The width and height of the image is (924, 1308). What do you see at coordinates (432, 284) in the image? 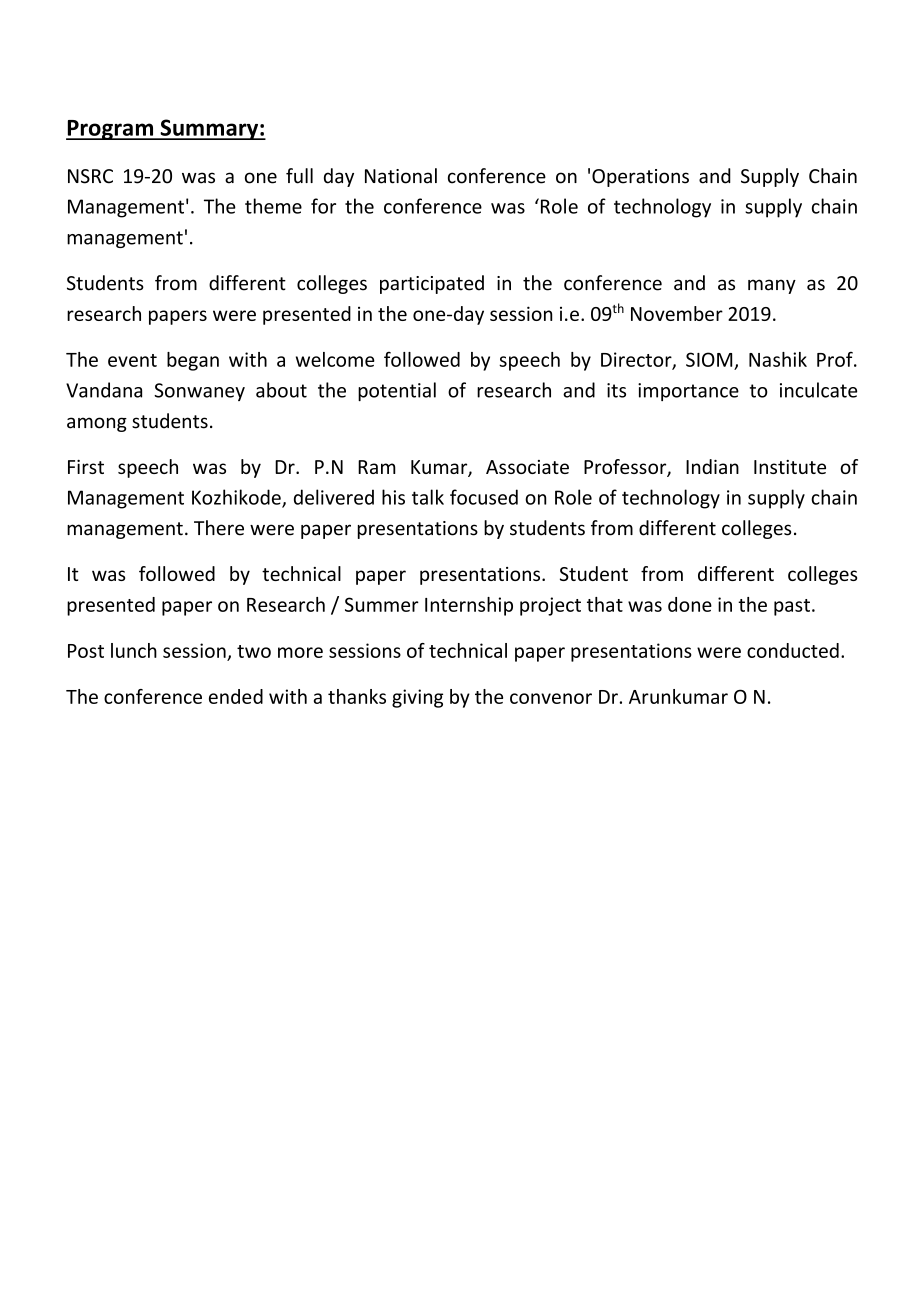
I see `participated` at bounding box center [432, 284].
